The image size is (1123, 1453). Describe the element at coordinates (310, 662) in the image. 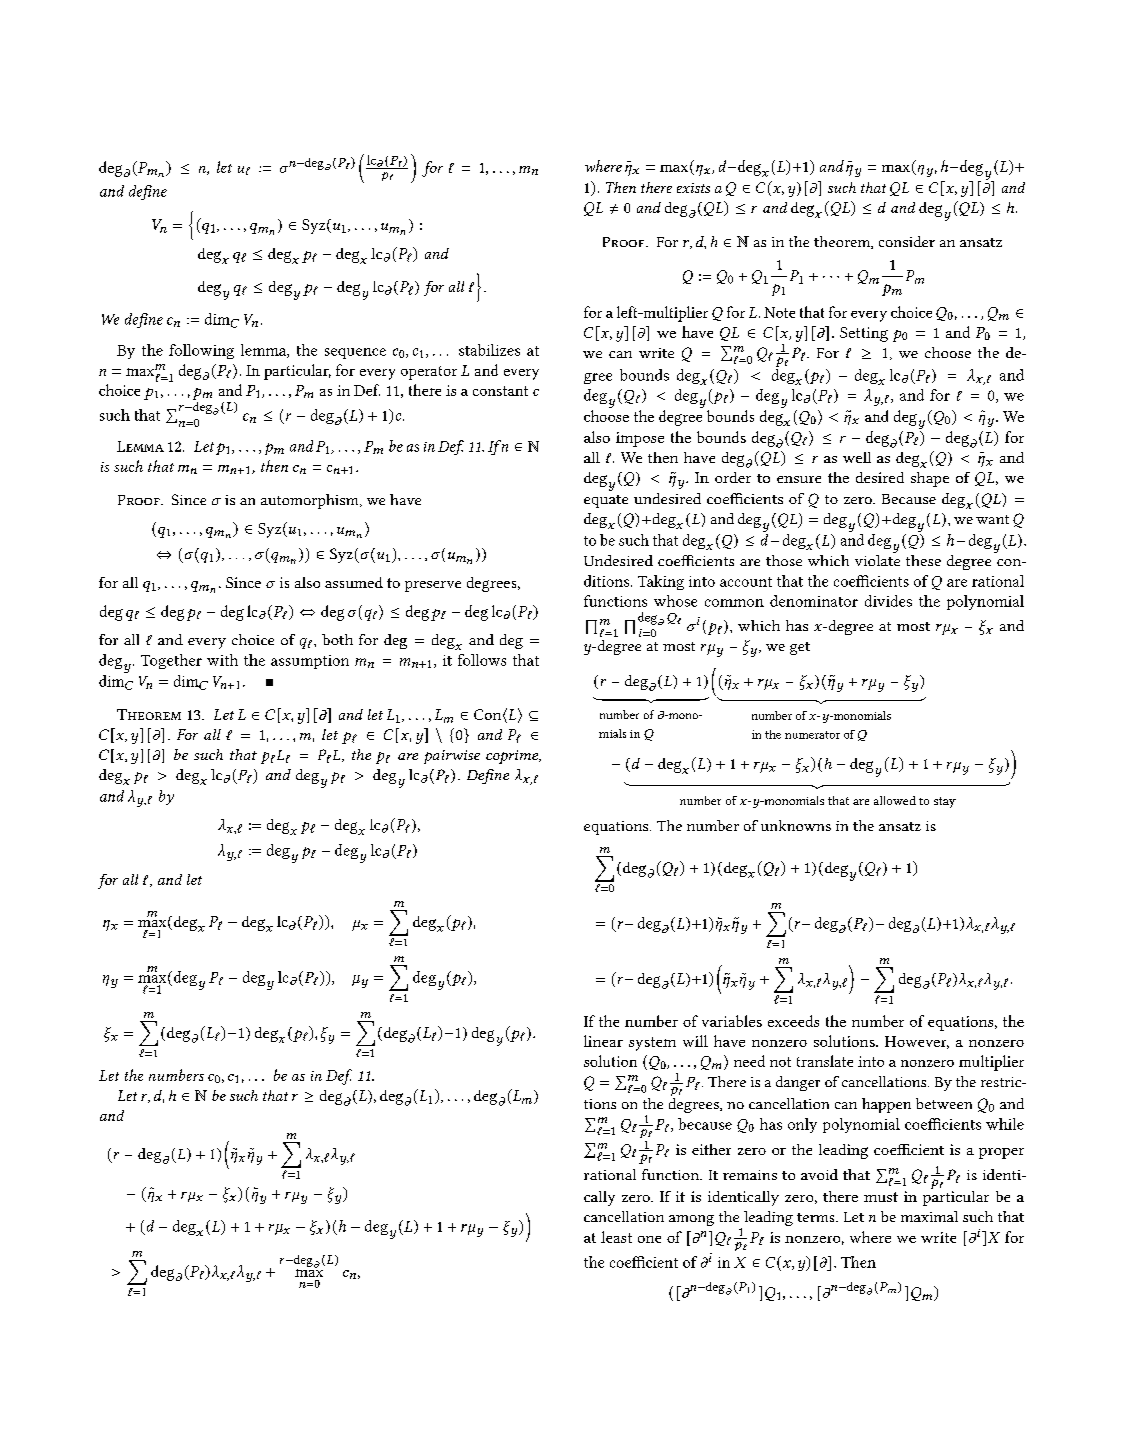

I see `assumption` at that location.
